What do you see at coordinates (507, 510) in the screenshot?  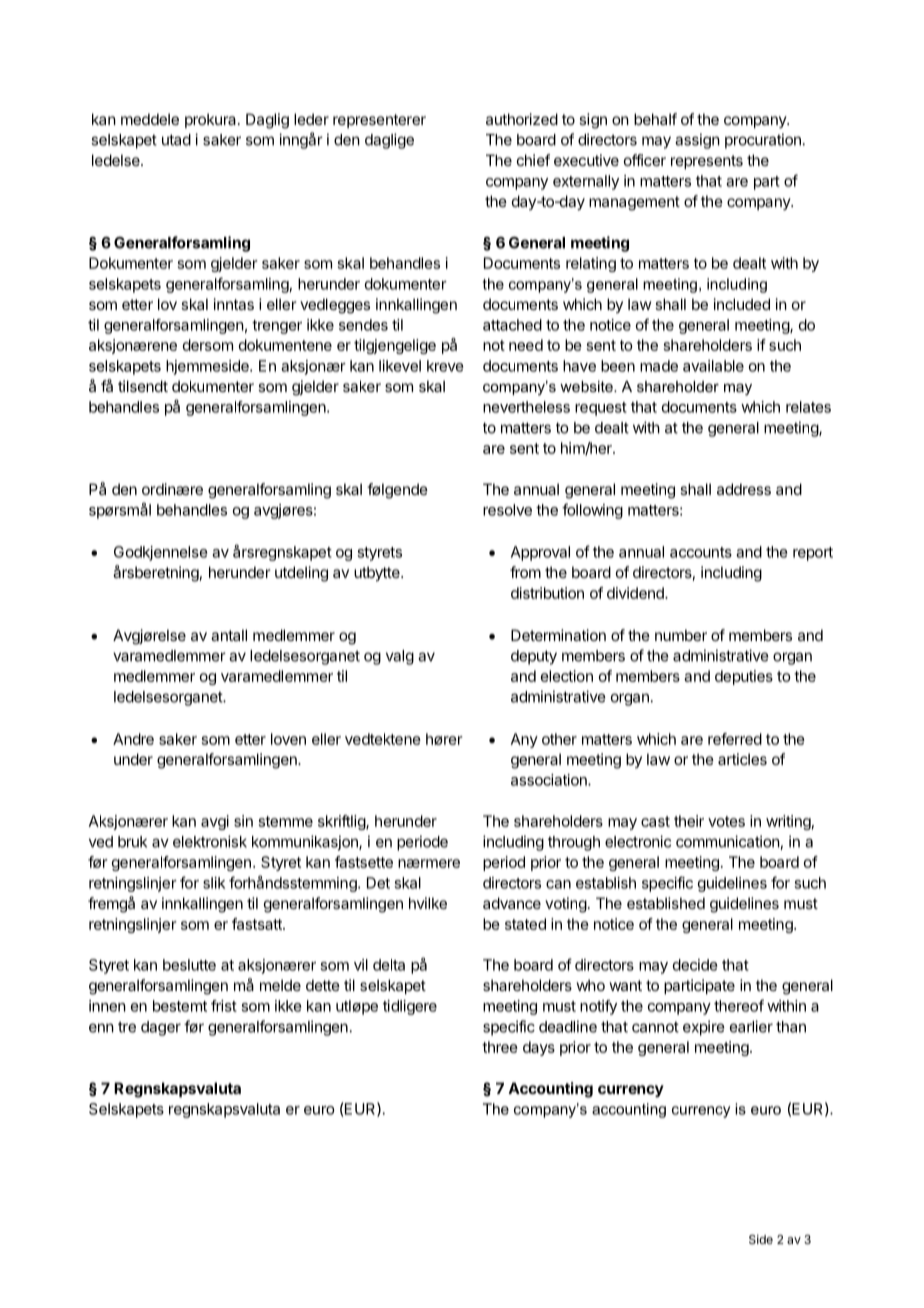 I see `resolve` at bounding box center [507, 510].
